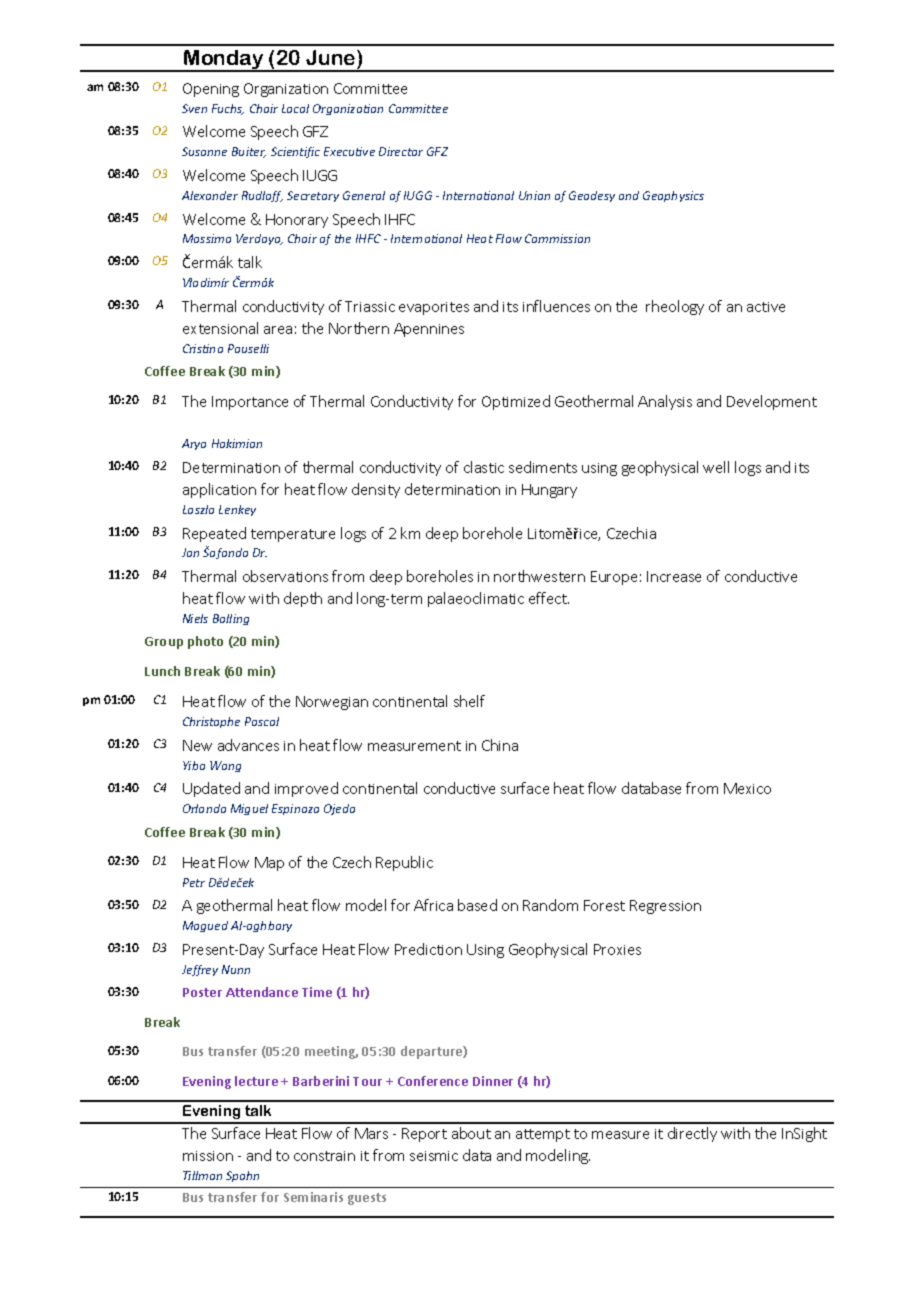  I want to click on directly, so click(692, 1134).
